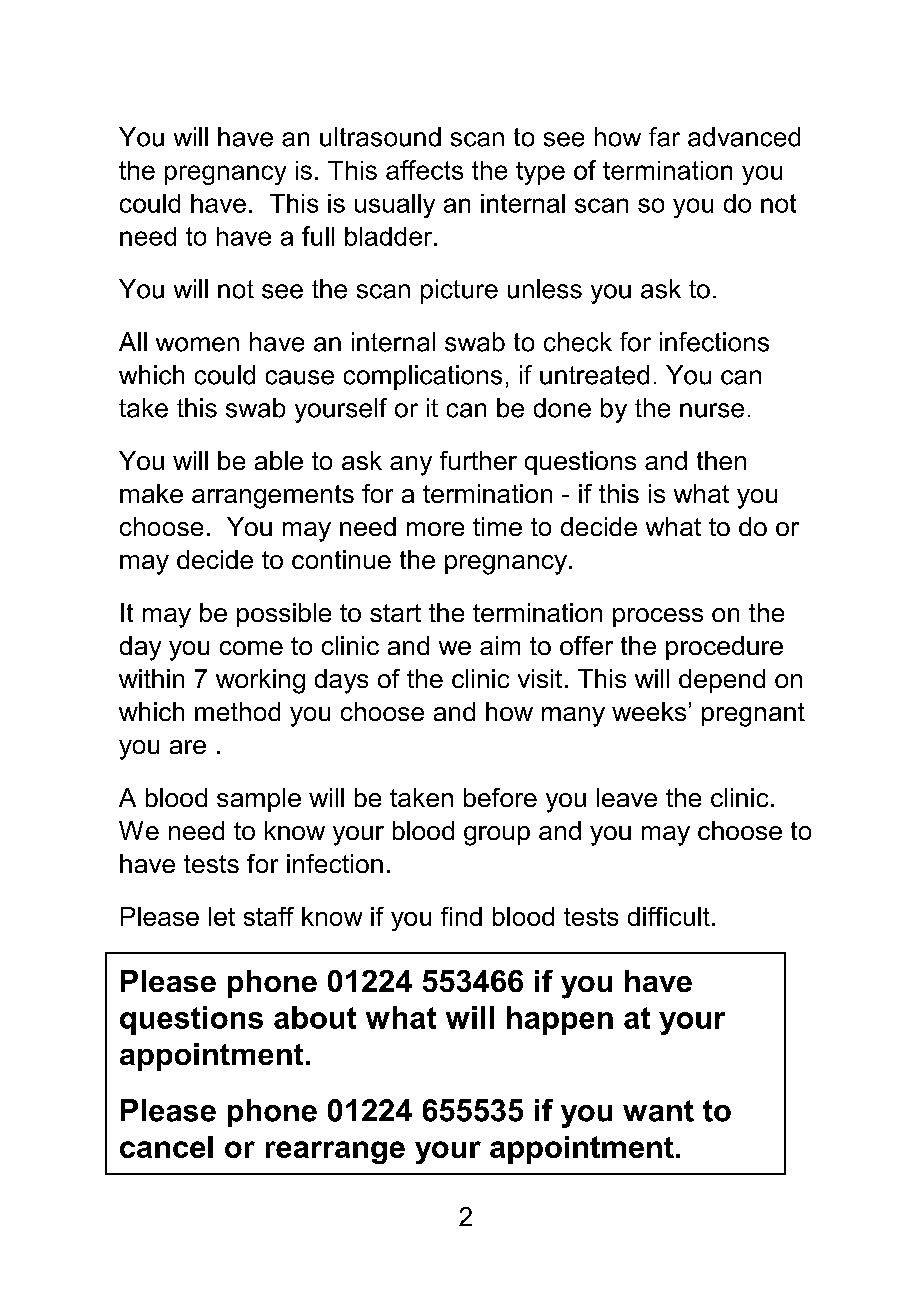  What do you see at coordinates (273, 497) in the screenshot?
I see `arrangements` at bounding box center [273, 497].
